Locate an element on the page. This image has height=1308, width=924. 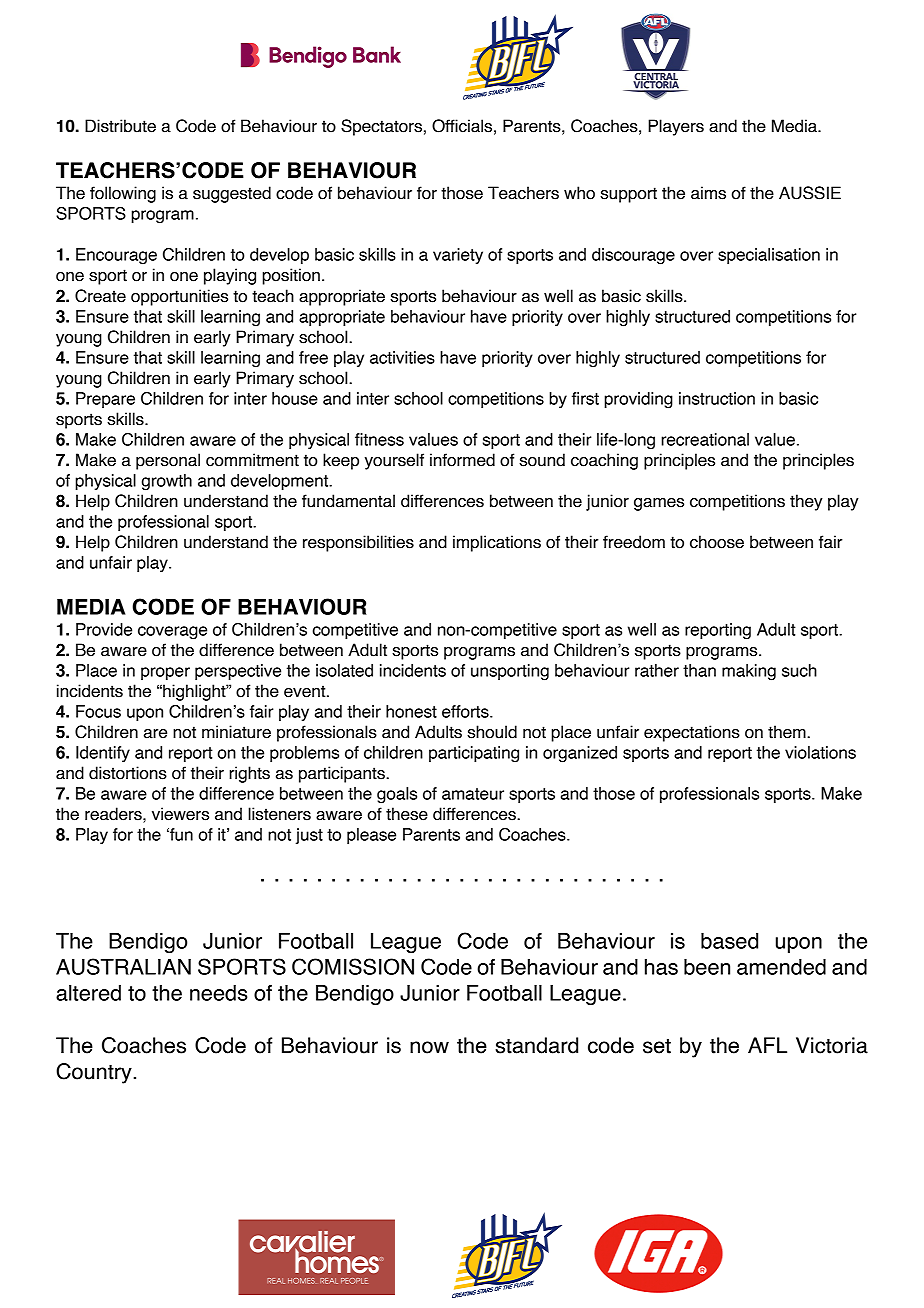
needs is located at coordinates (218, 993).
